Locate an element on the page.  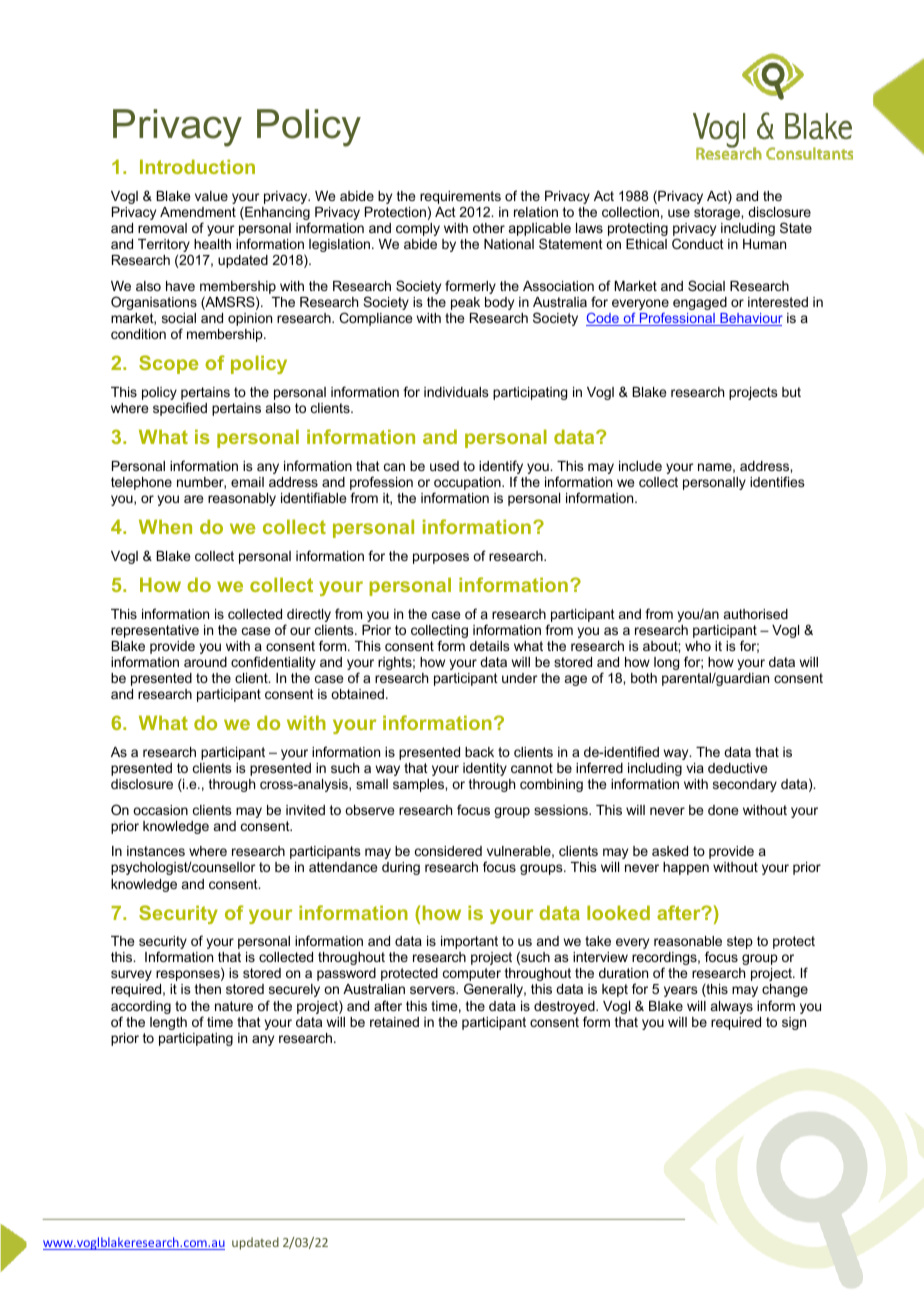
always is located at coordinates (732, 1007).
